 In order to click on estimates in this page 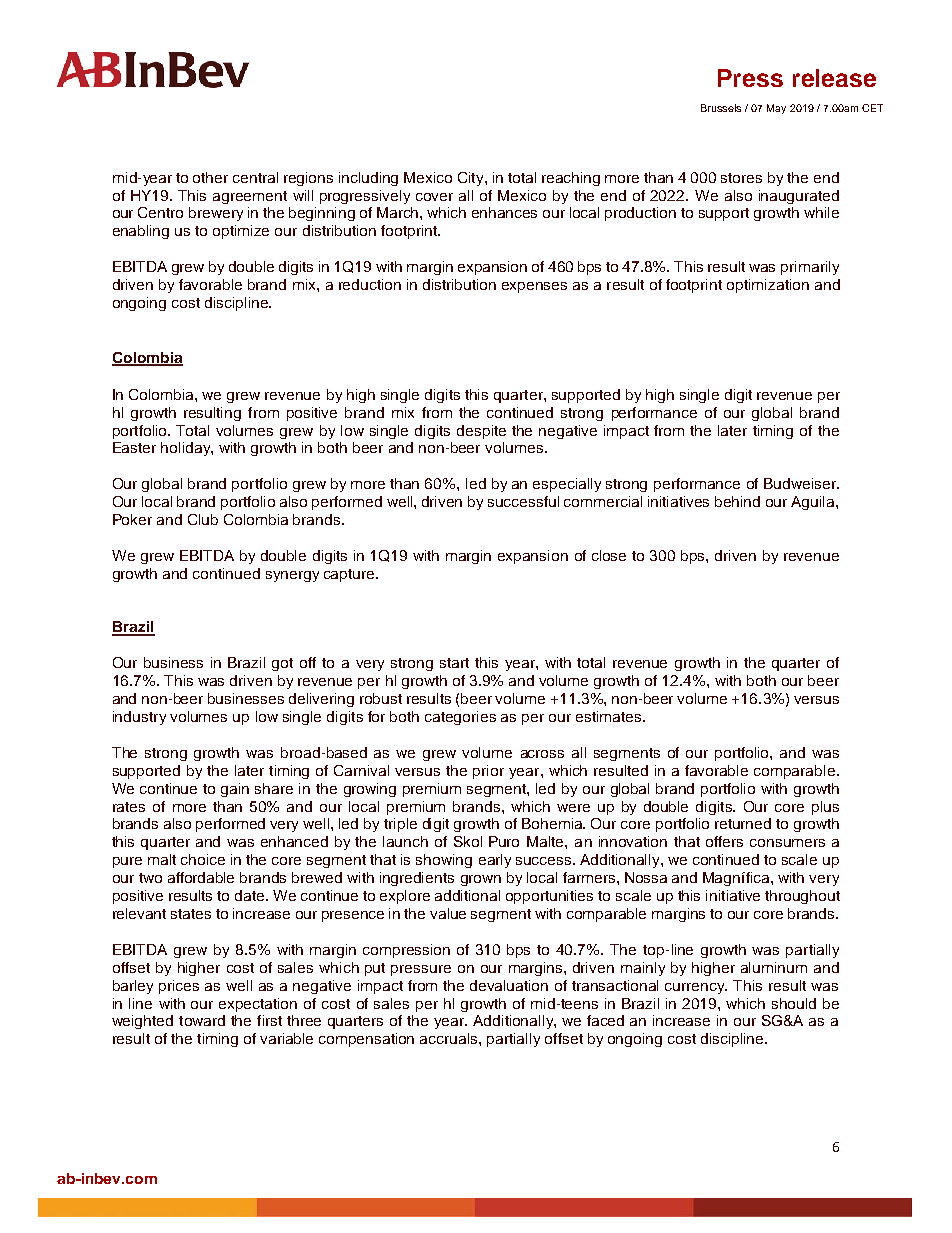, I will do `click(610, 716)`.
